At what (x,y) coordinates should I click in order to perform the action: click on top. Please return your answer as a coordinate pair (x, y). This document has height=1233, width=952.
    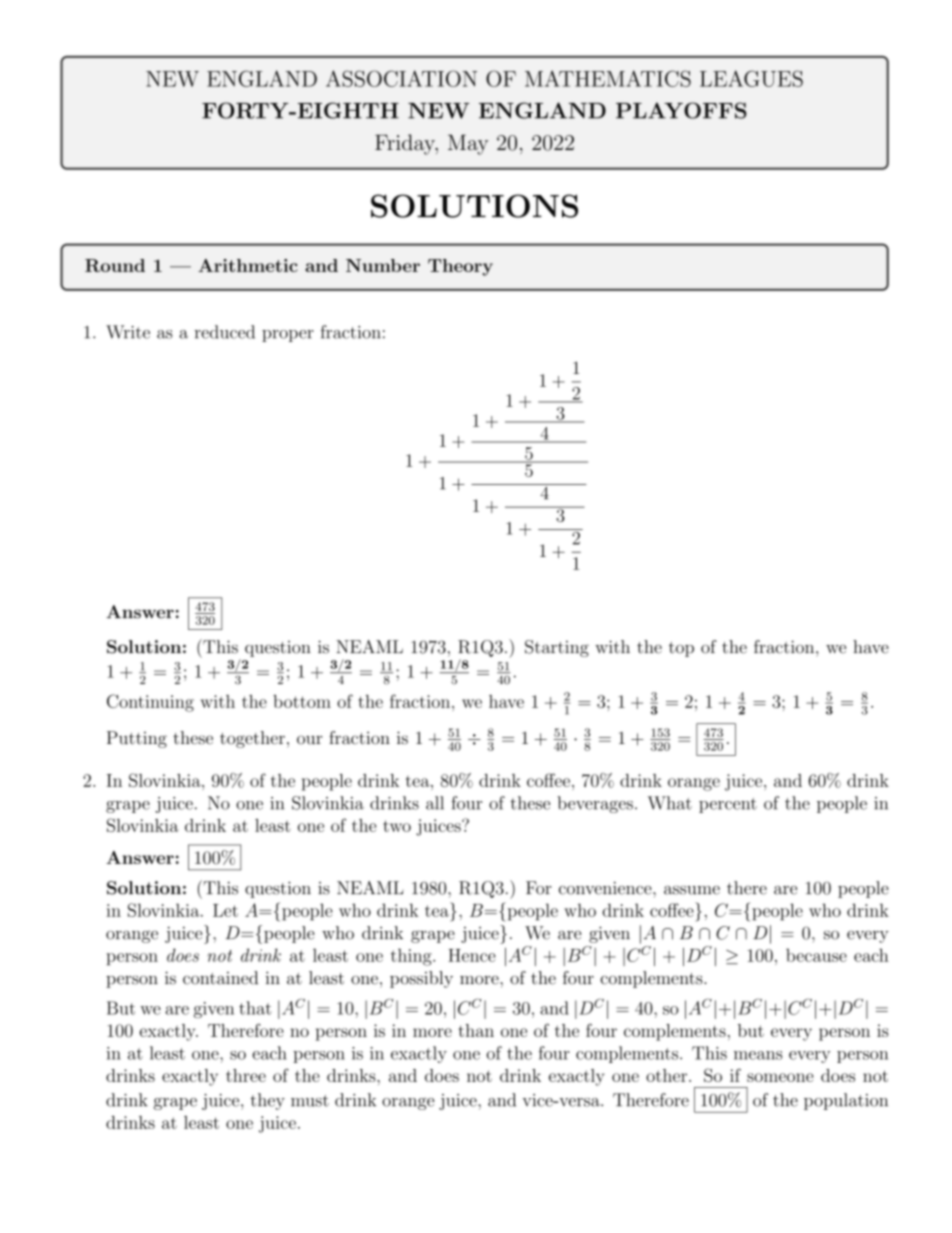
    Looking at the image, I should click on (681, 649).
